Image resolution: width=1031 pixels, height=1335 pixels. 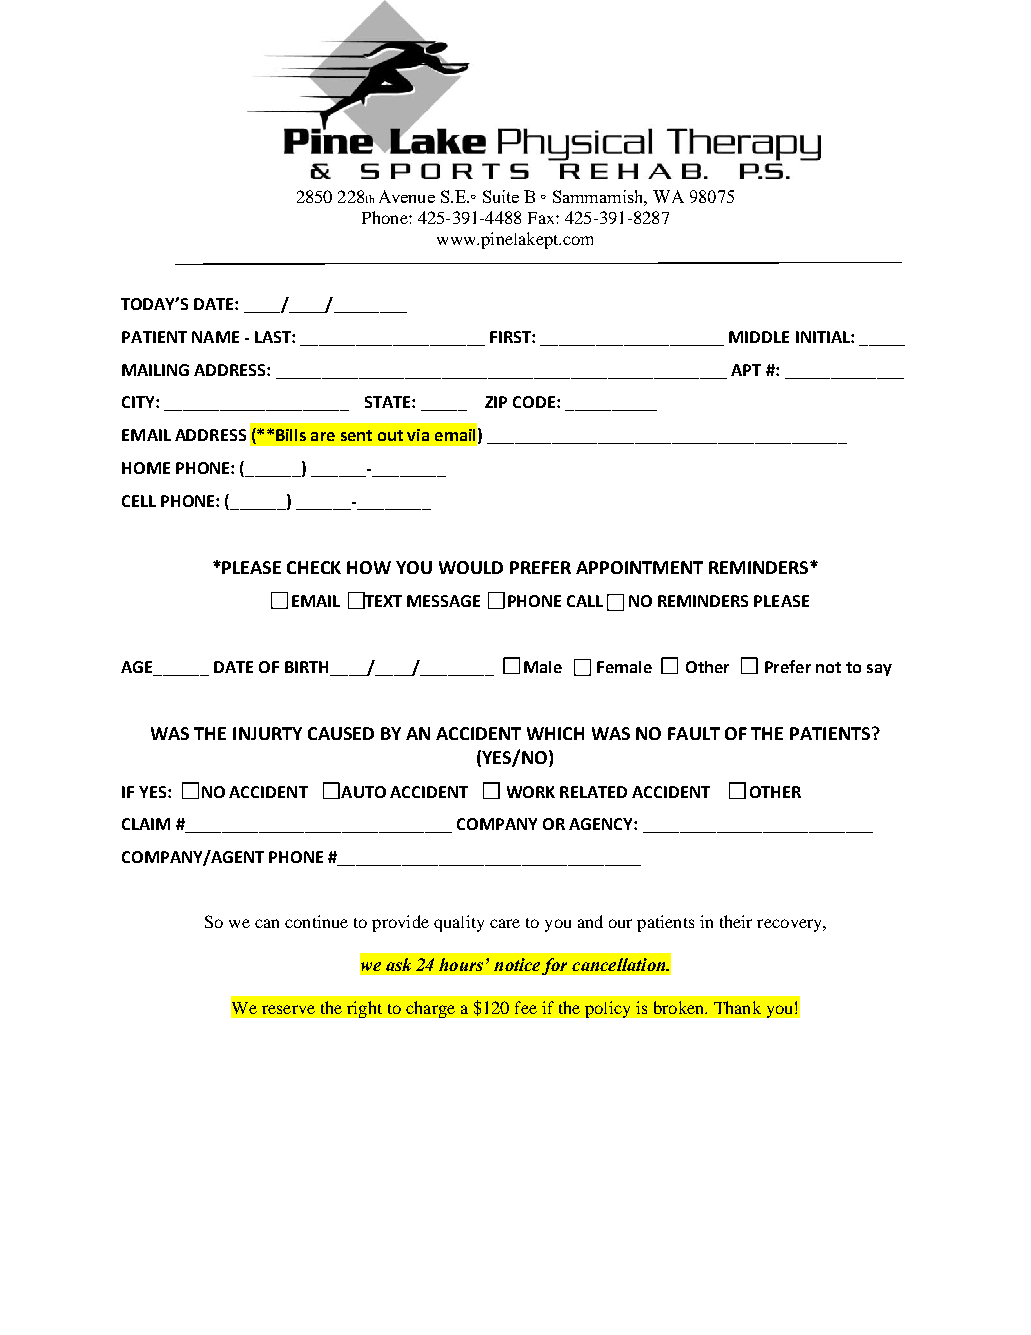 I want to click on Avenue, so click(x=407, y=196).
